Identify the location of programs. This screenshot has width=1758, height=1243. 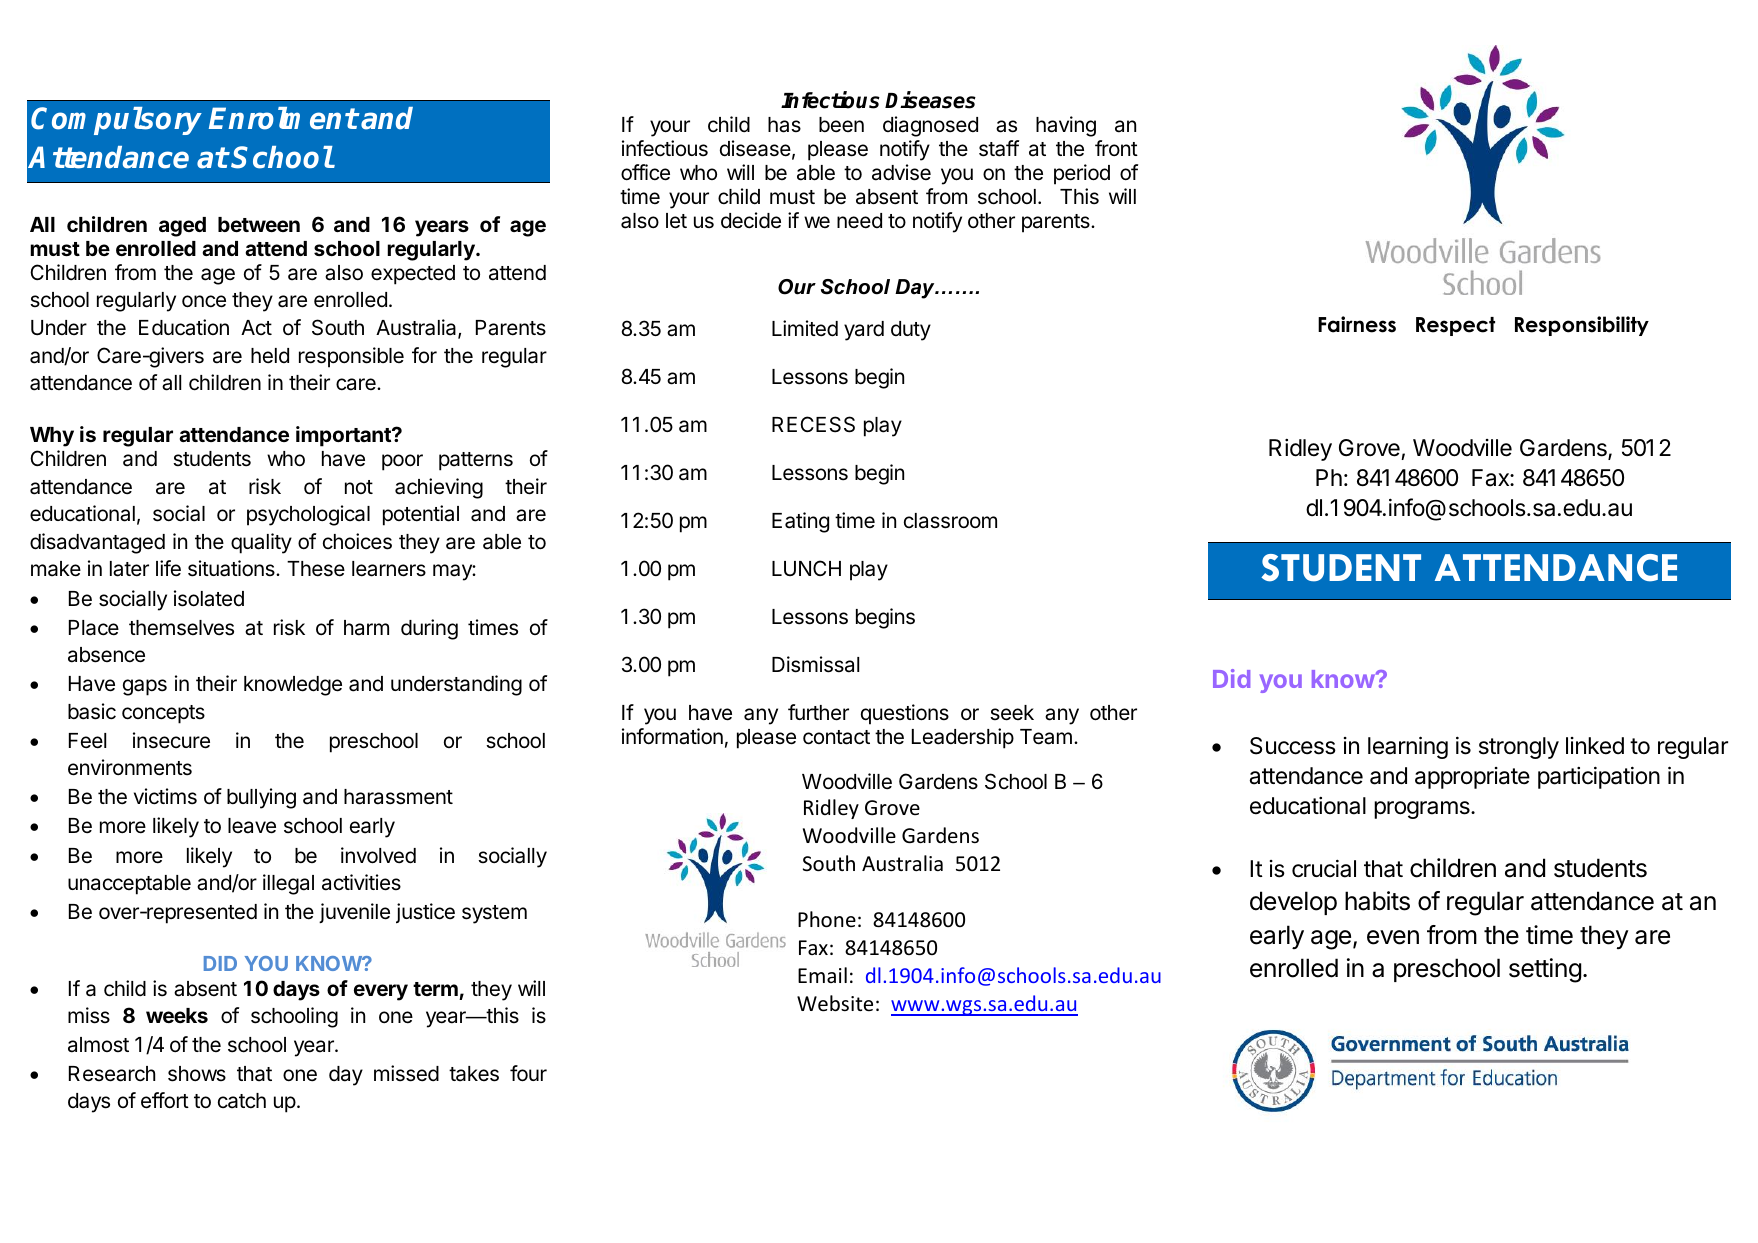
(1423, 810).
